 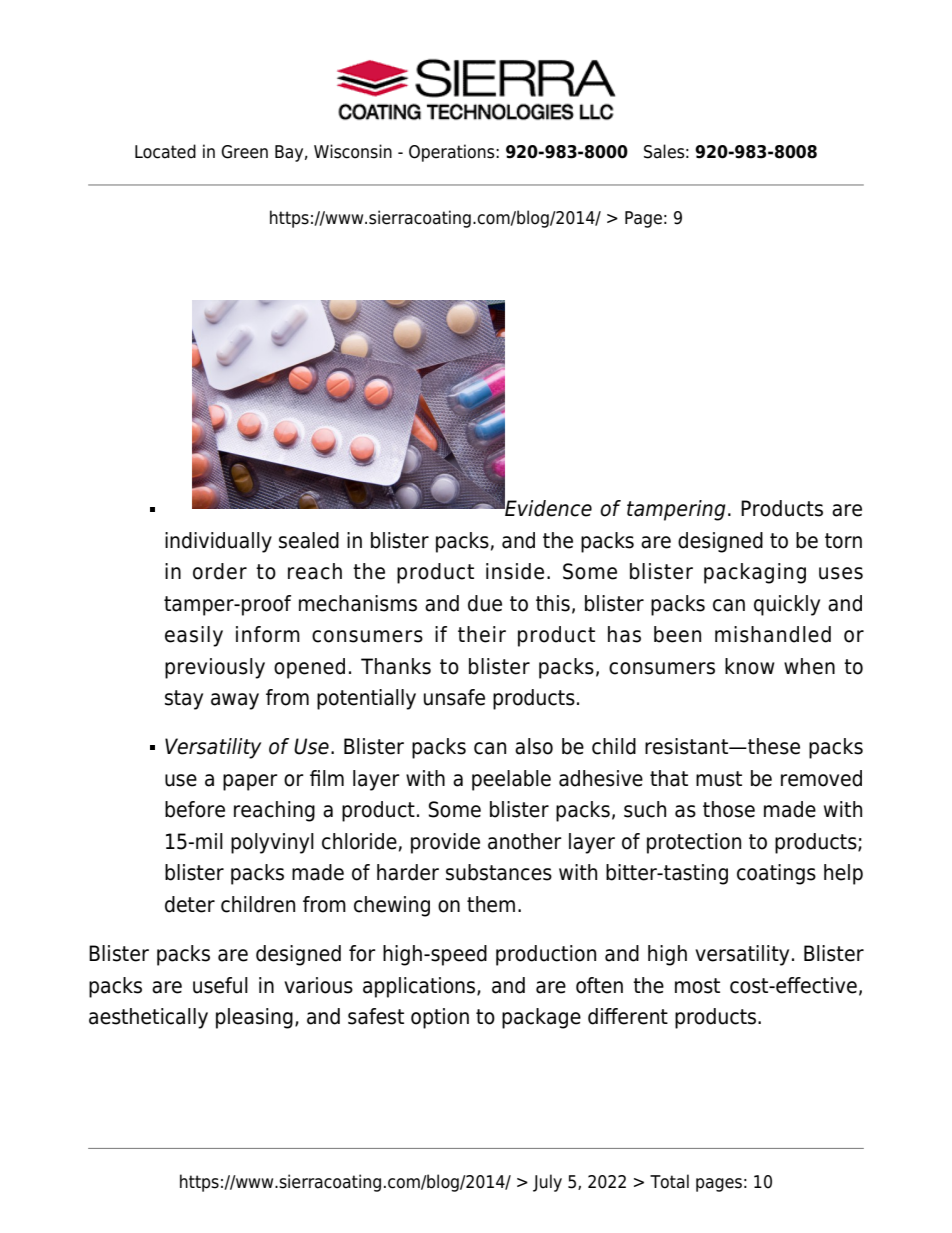 What do you see at coordinates (482, 634) in the screenshot?
I see `their` at bounding box center [482, 634].
